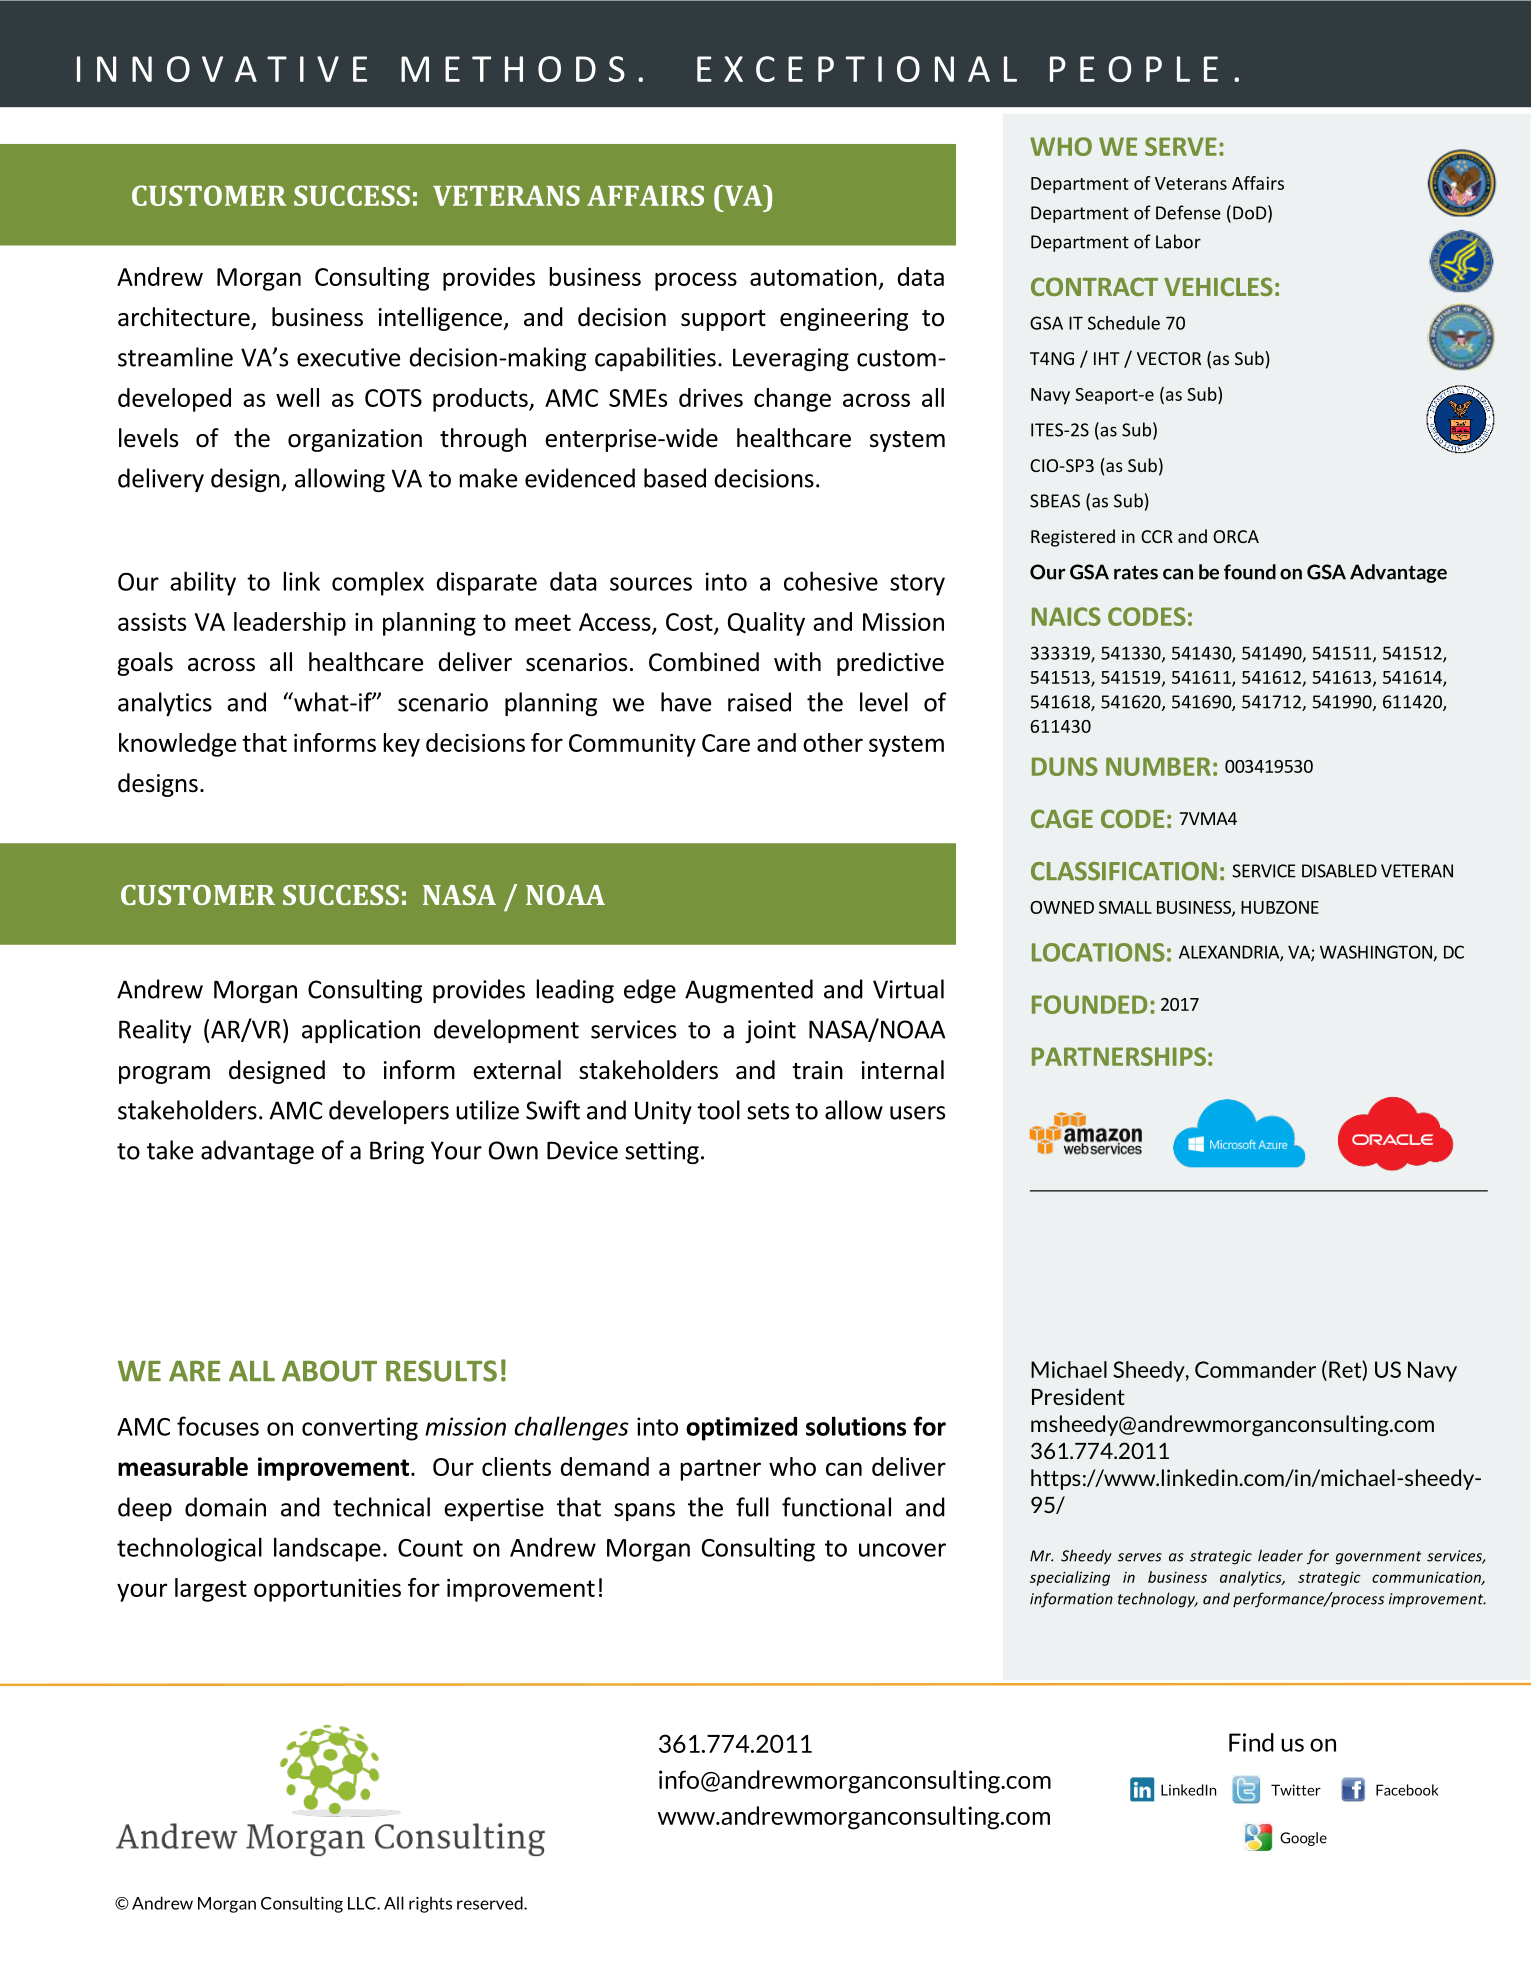 This image has height=1981, width=1531. What do you see at coordinates (363, 1903) in the image?
I see `LLC` at bounding box center [363, 1903].
